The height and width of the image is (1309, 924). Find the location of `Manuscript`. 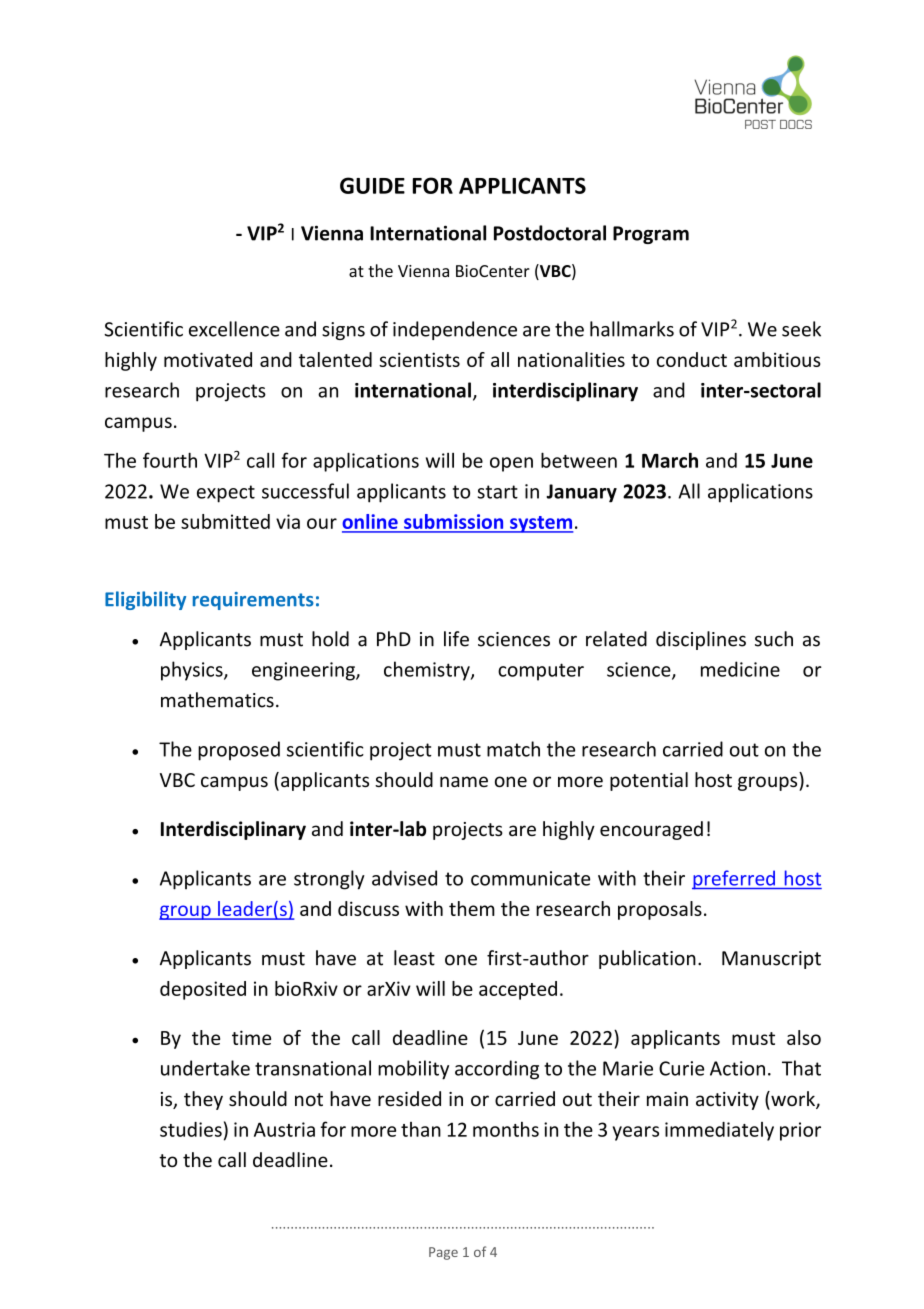

Manuscript is located at coordinates (771, 960).
